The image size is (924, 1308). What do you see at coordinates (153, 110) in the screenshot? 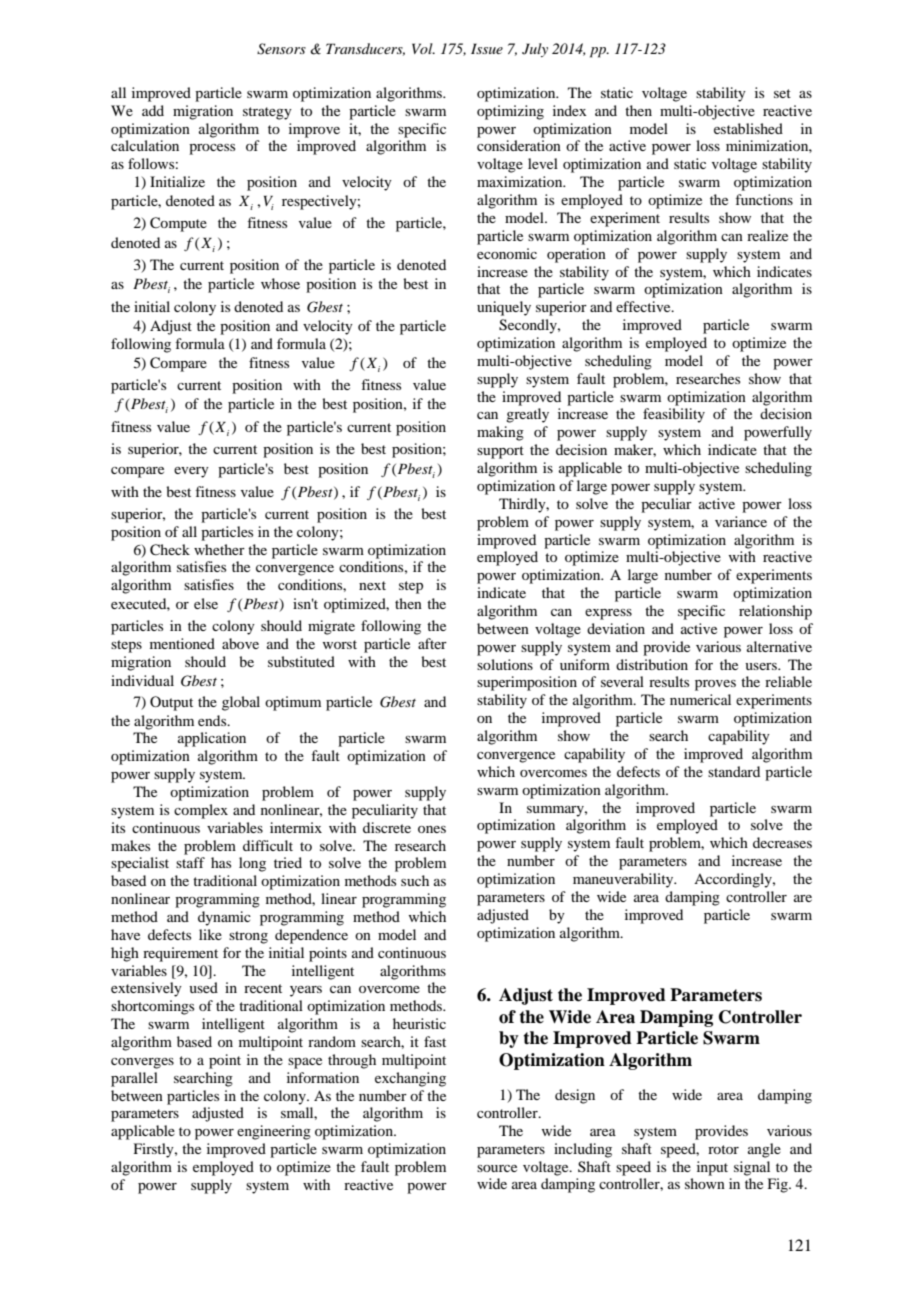
I see `add` at bounding box center [153, 110].
